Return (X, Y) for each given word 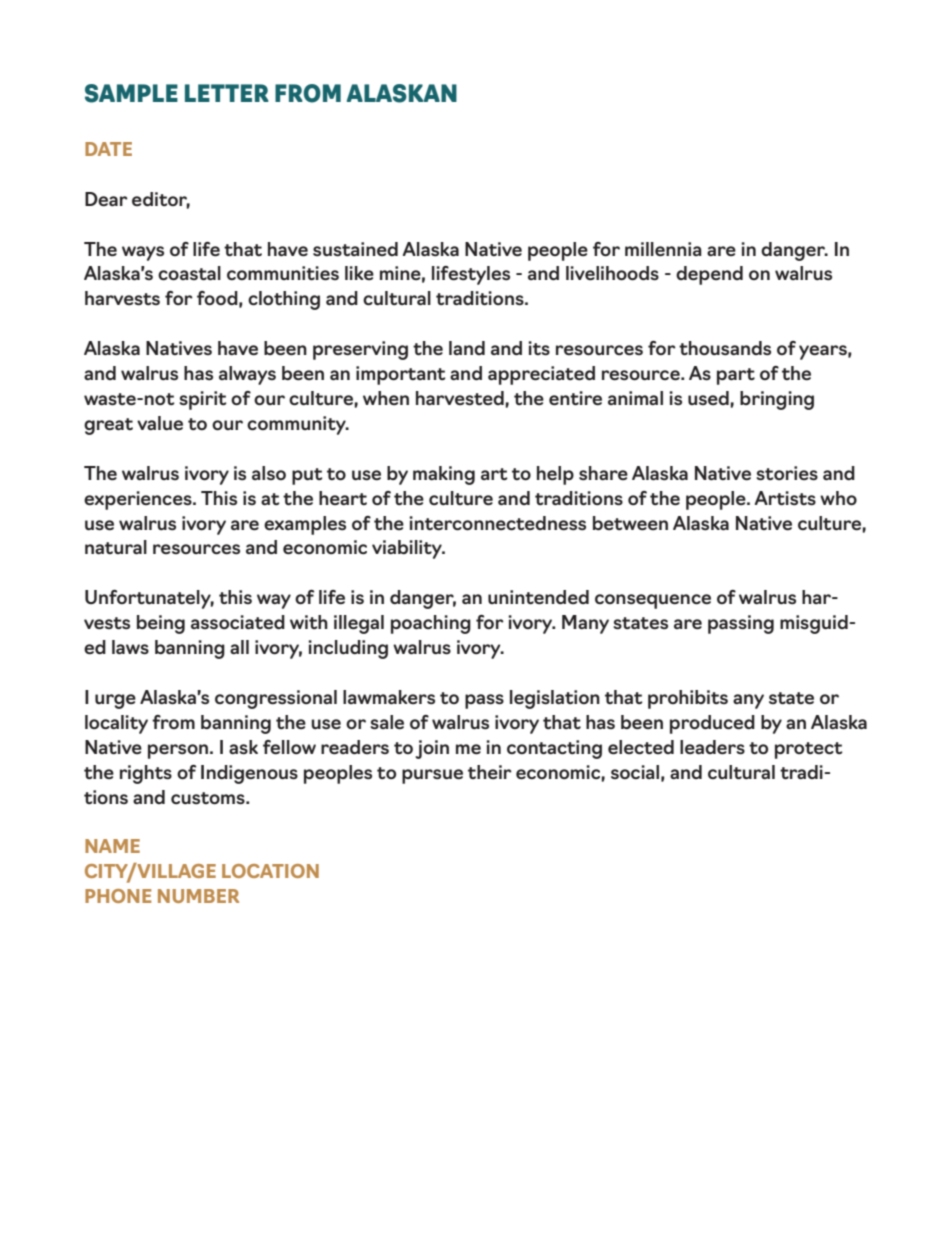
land (467, 348)
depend (709, 275)
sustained (355, 249)
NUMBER (198, 896)
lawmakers (389, 697)
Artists (785, 498)
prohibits (688, 699)
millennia (663, 249)
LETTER (227, 93)
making (444, 475)
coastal (189, 273)
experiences (139, 500)
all (239, 647)
